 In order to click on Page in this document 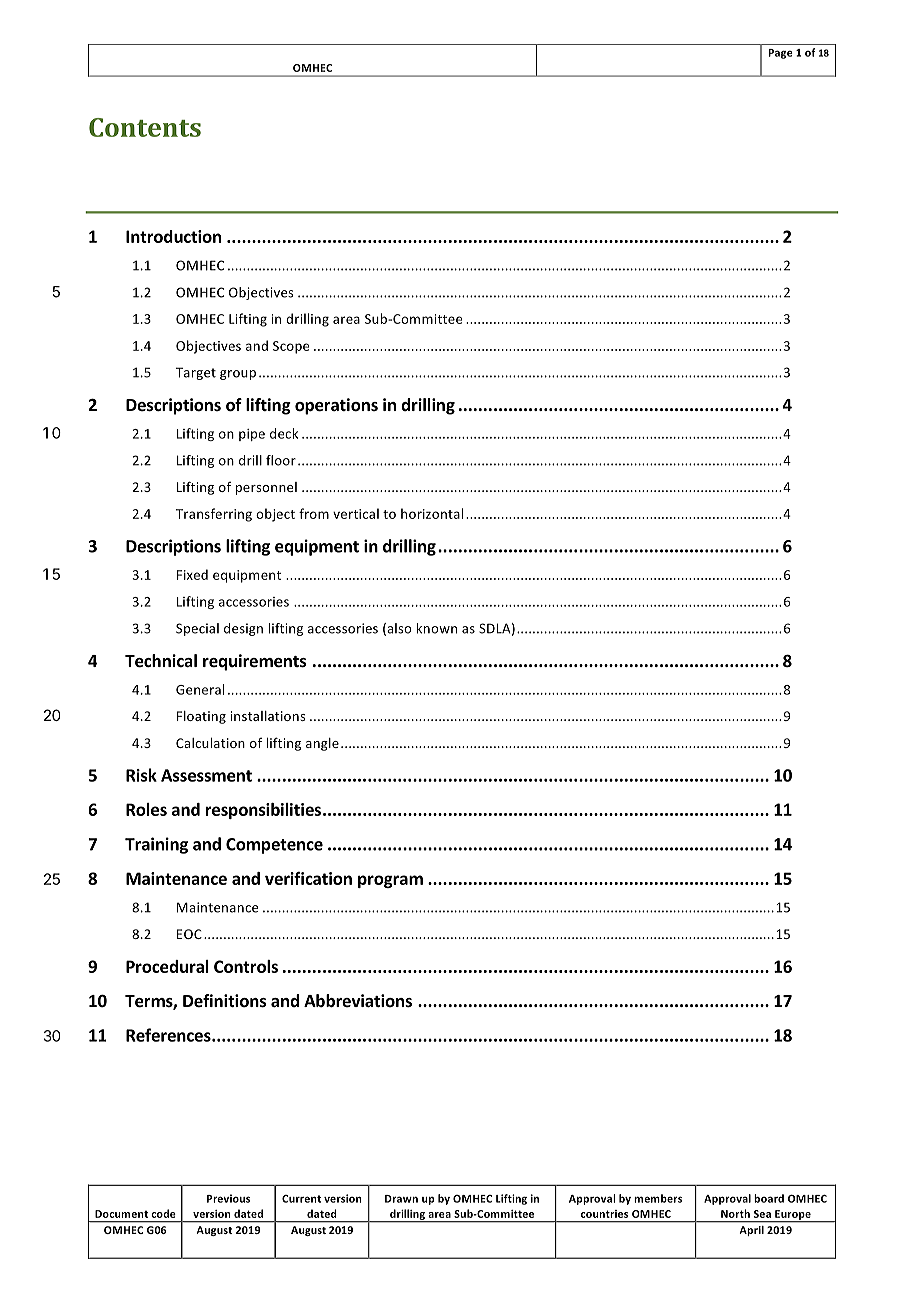, I will do `click(781, 54)`.
